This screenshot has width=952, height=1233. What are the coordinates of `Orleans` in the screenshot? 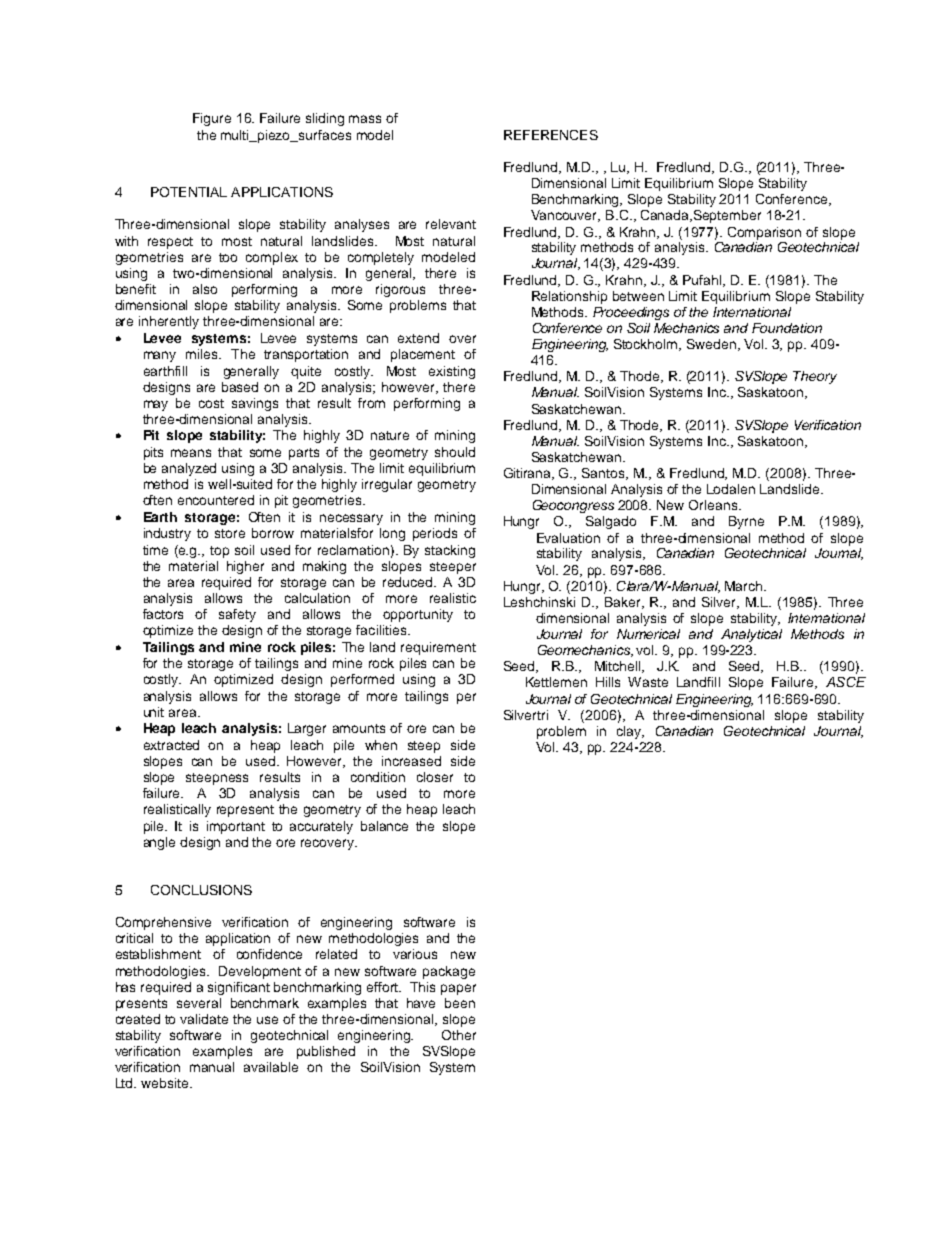 It's located at (714, 505).
